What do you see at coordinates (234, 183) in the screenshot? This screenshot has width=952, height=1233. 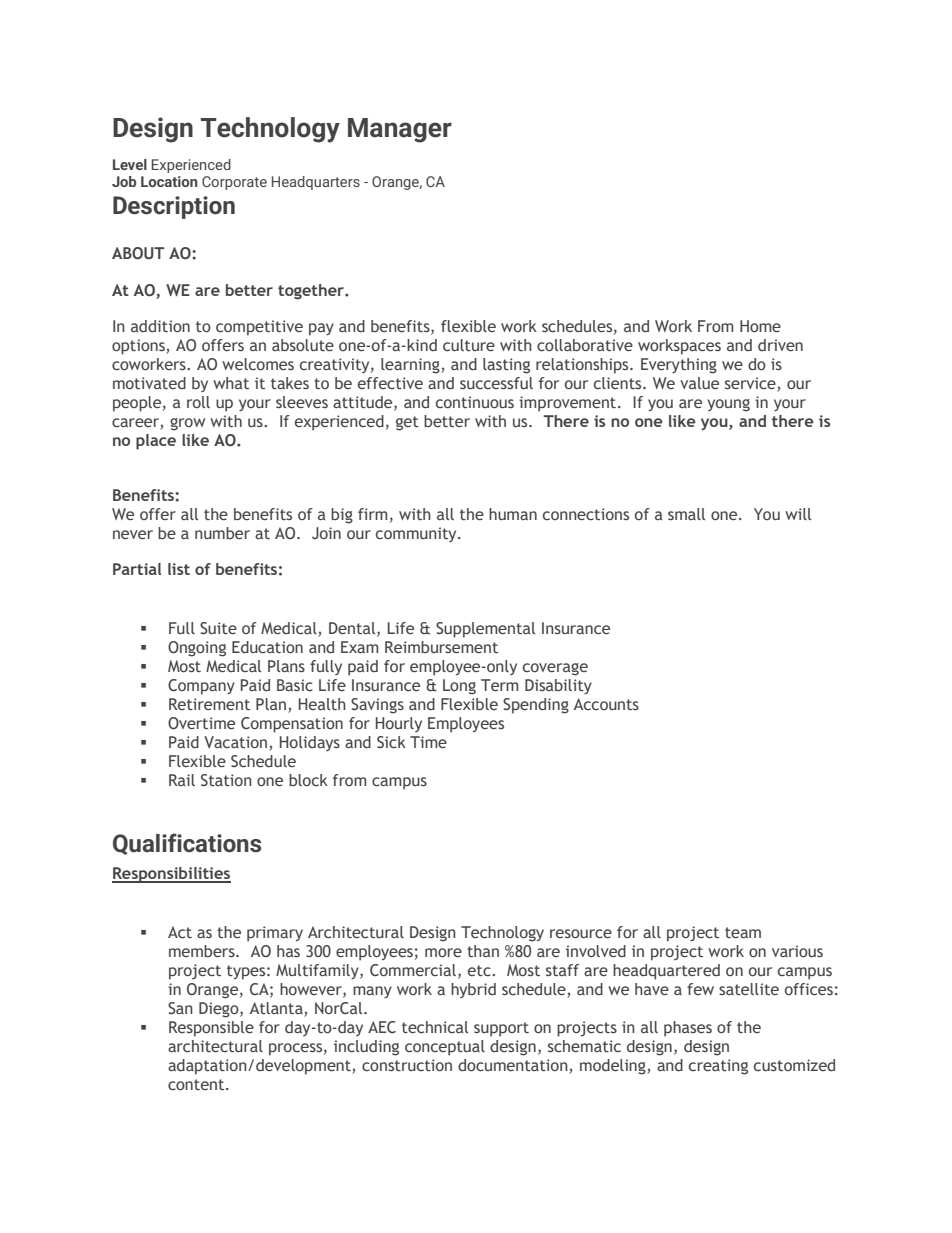 I see `Corporate` at bounding box center [234, 183].
